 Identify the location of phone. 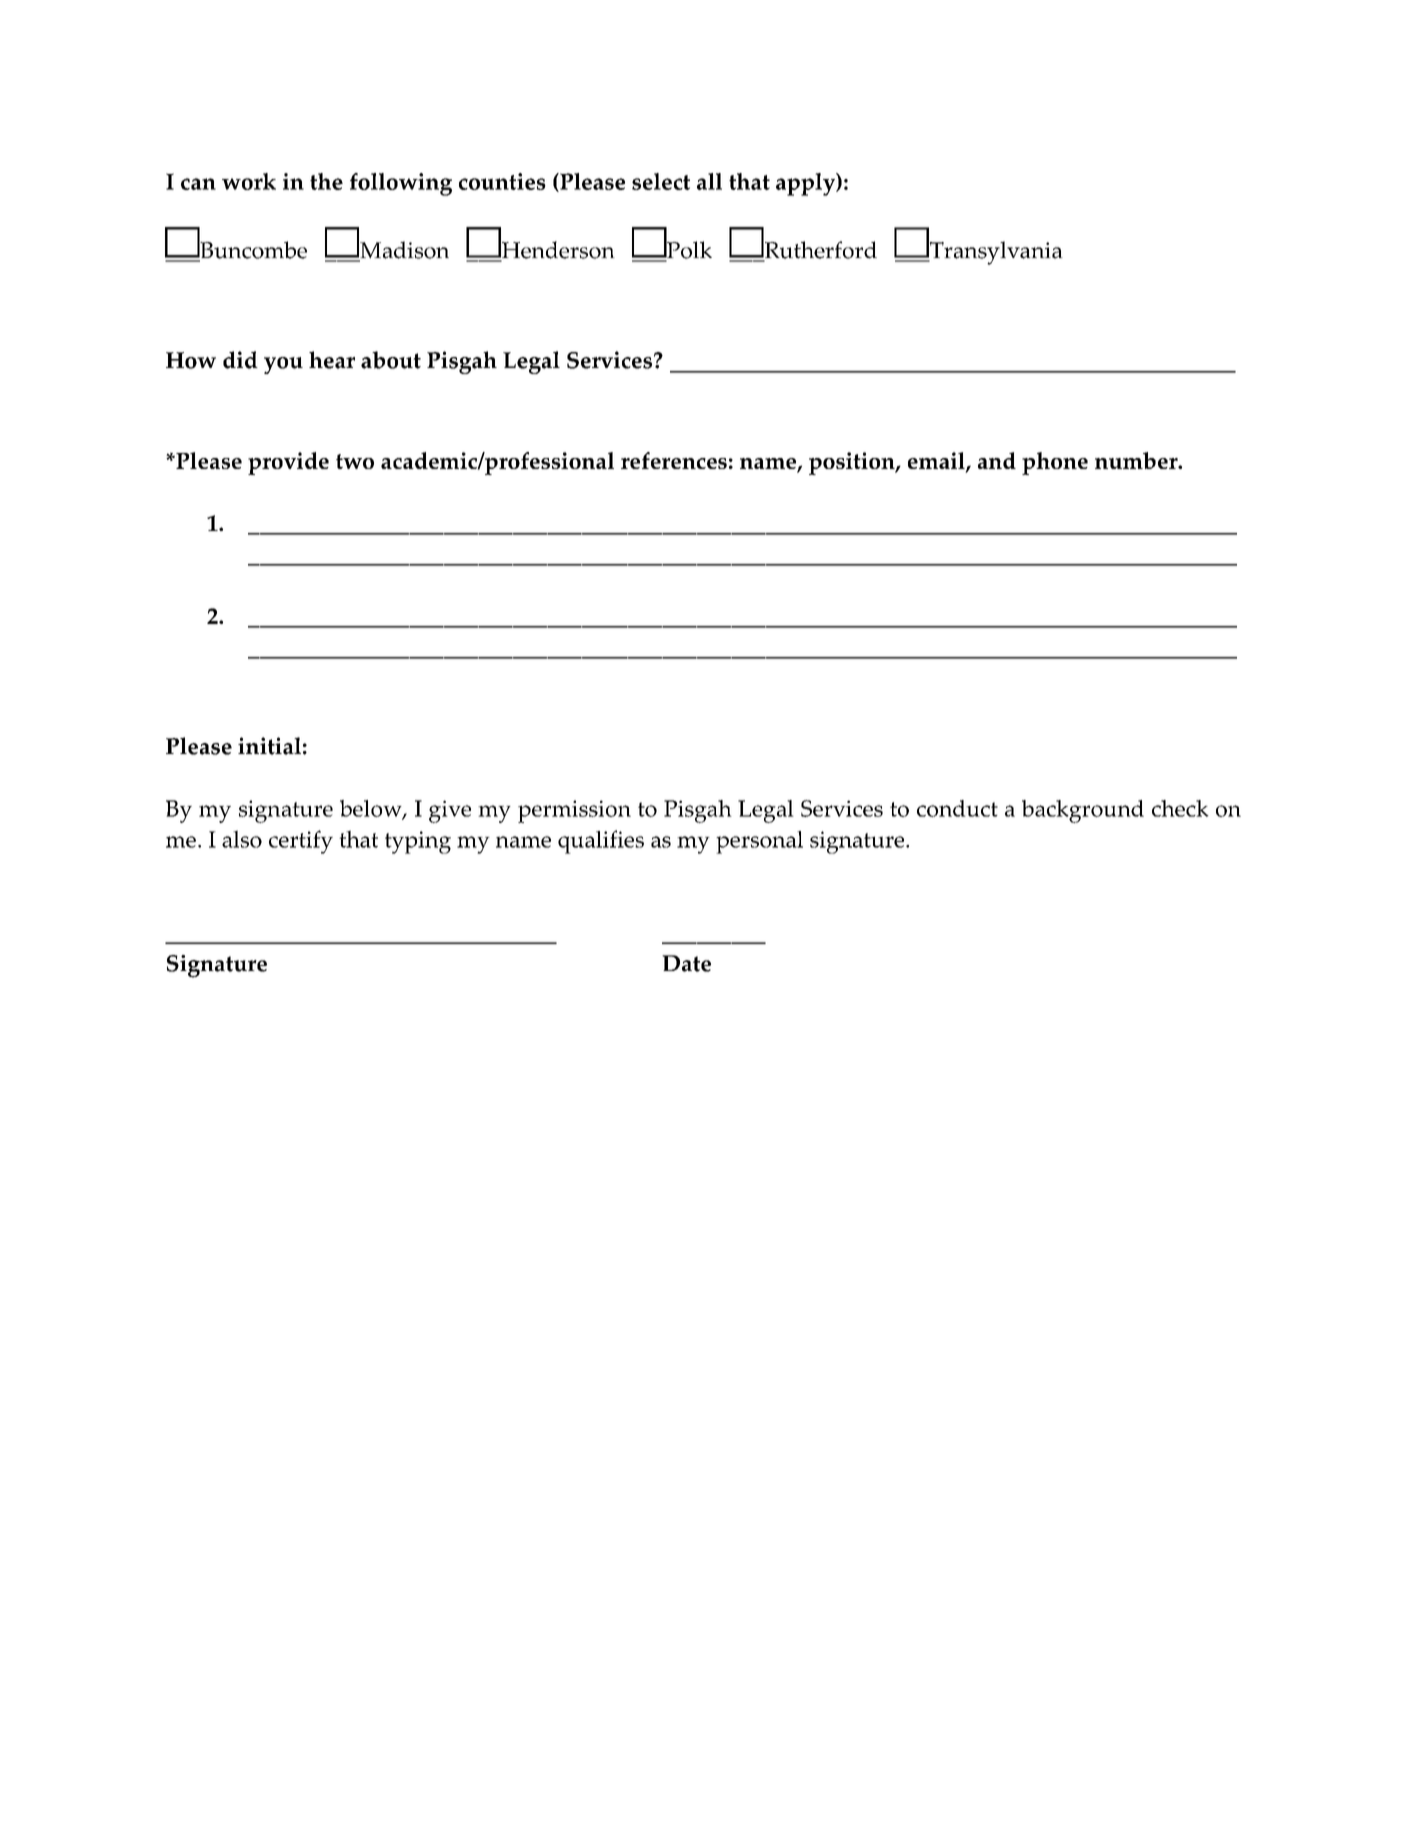
(1055, 463).
